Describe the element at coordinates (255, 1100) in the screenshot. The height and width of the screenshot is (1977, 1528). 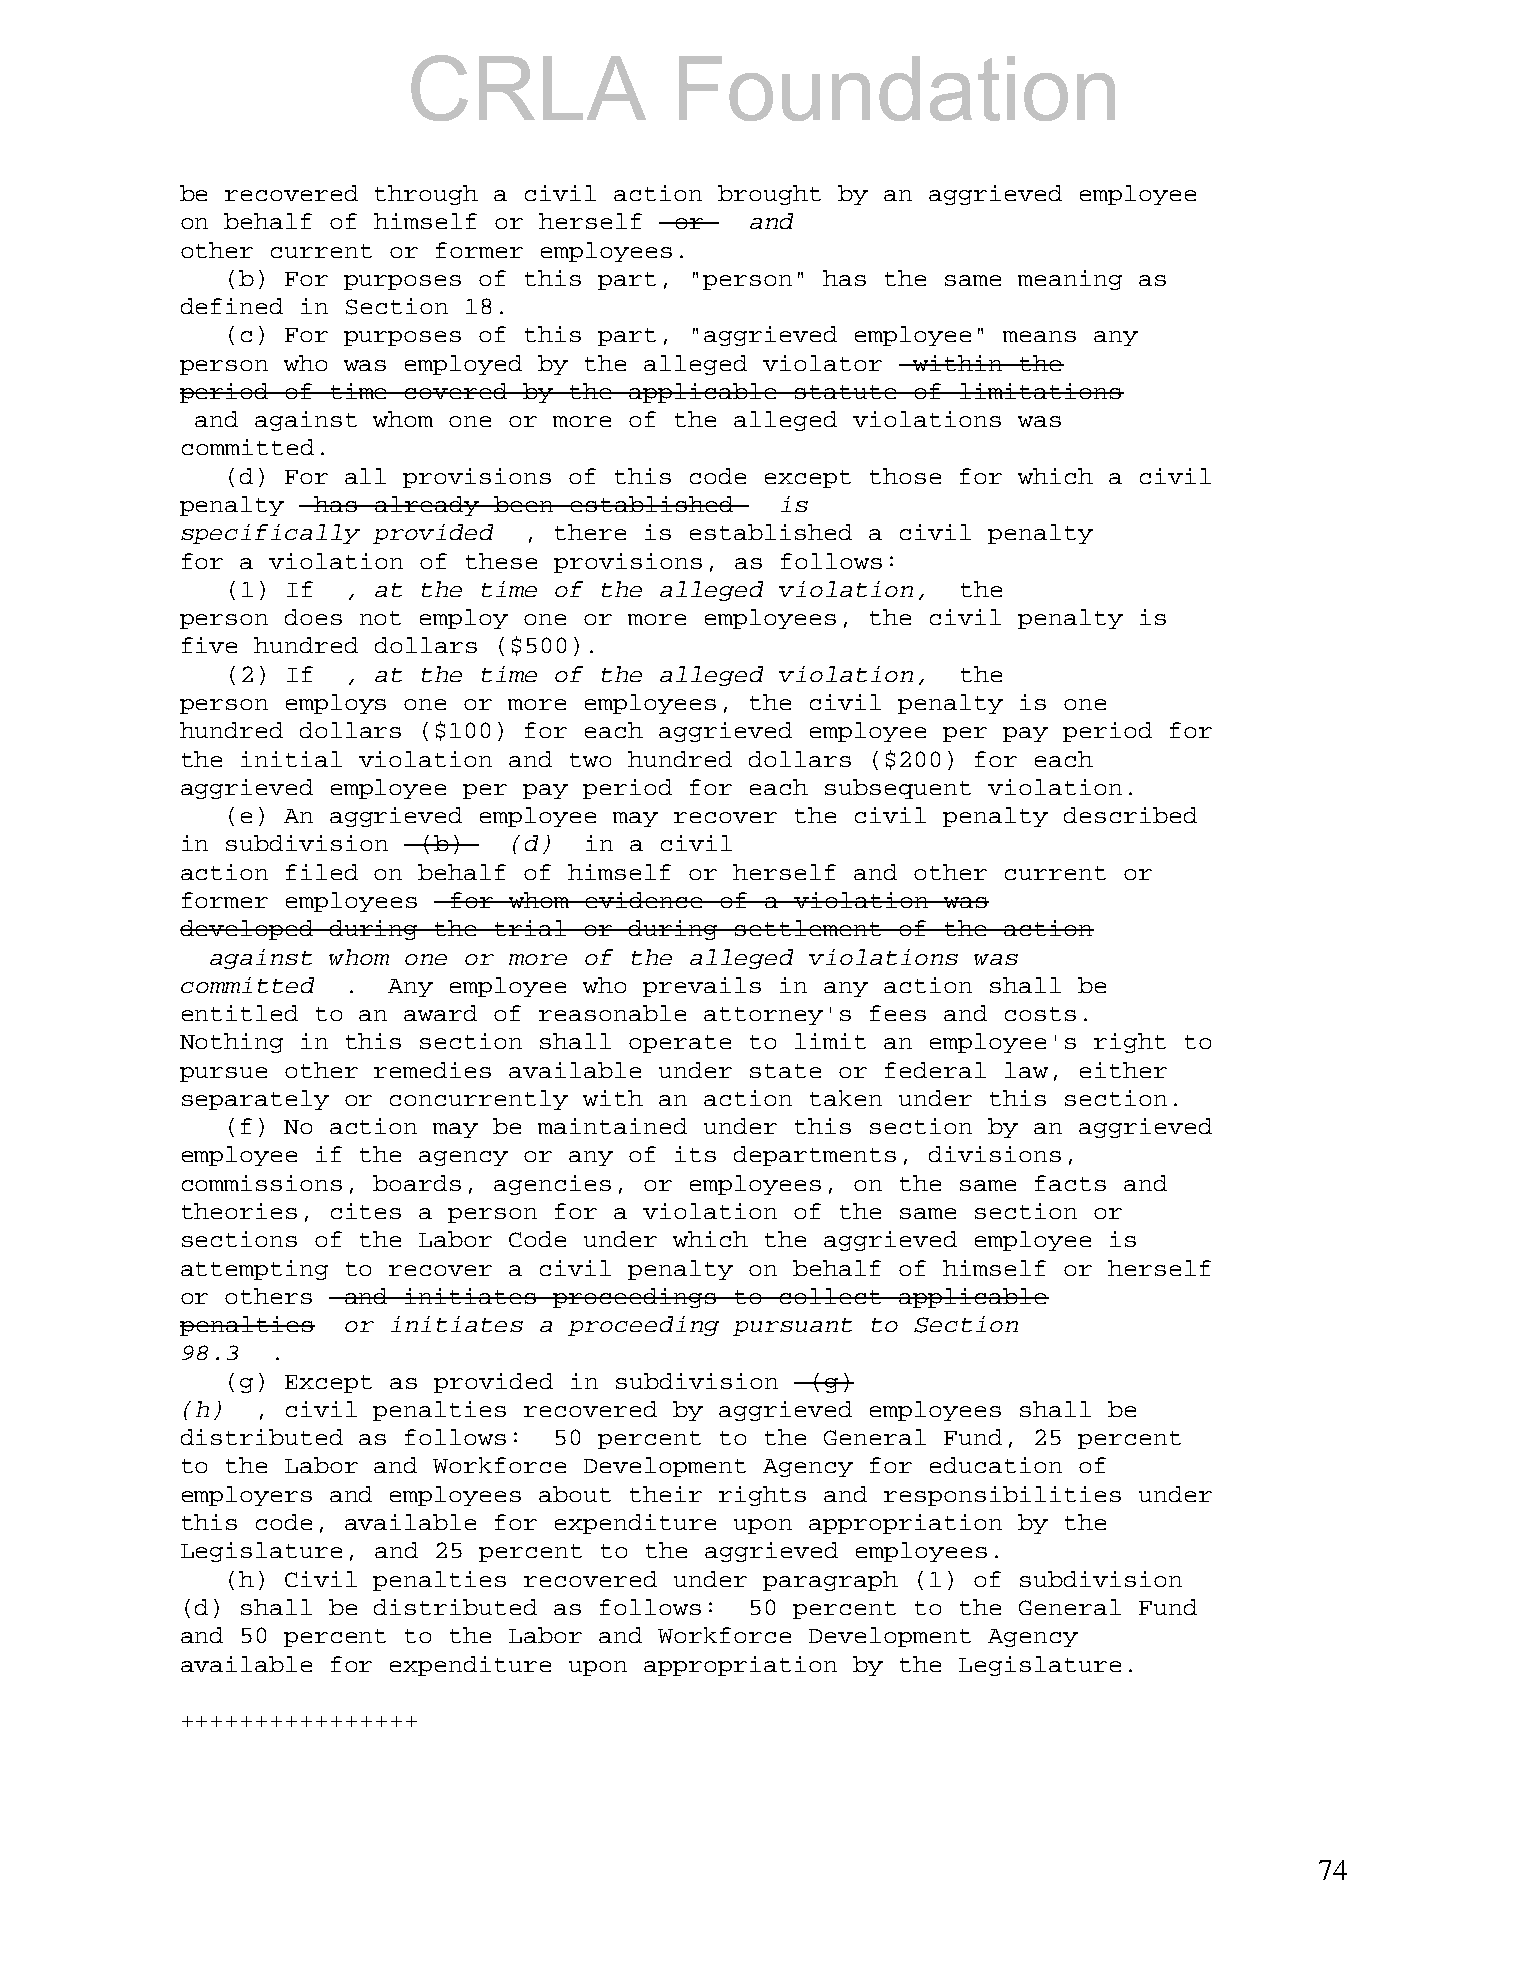
I see `separately` at that location.
